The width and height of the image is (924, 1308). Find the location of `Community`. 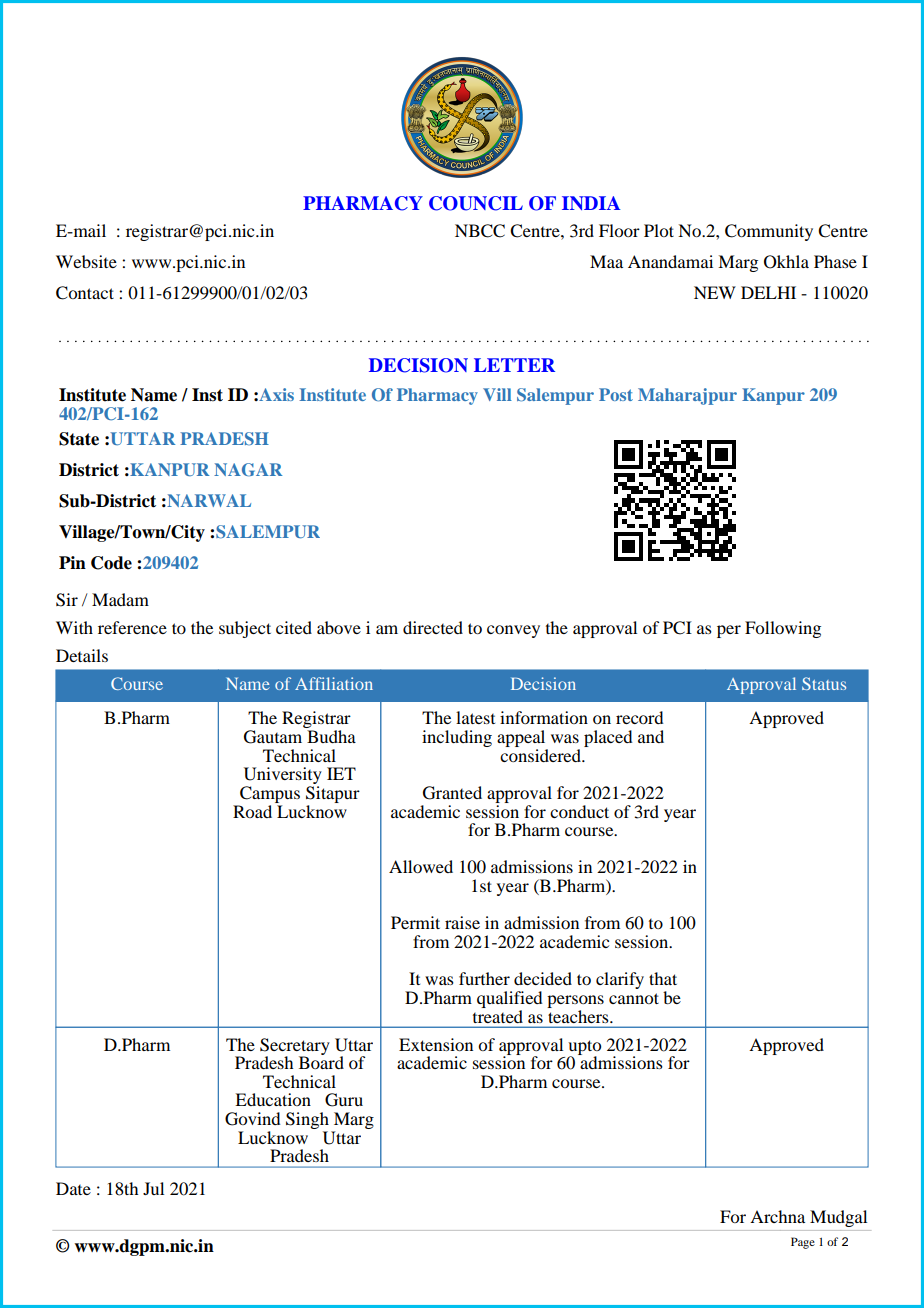

Community is located at coordinates (769, 232).
